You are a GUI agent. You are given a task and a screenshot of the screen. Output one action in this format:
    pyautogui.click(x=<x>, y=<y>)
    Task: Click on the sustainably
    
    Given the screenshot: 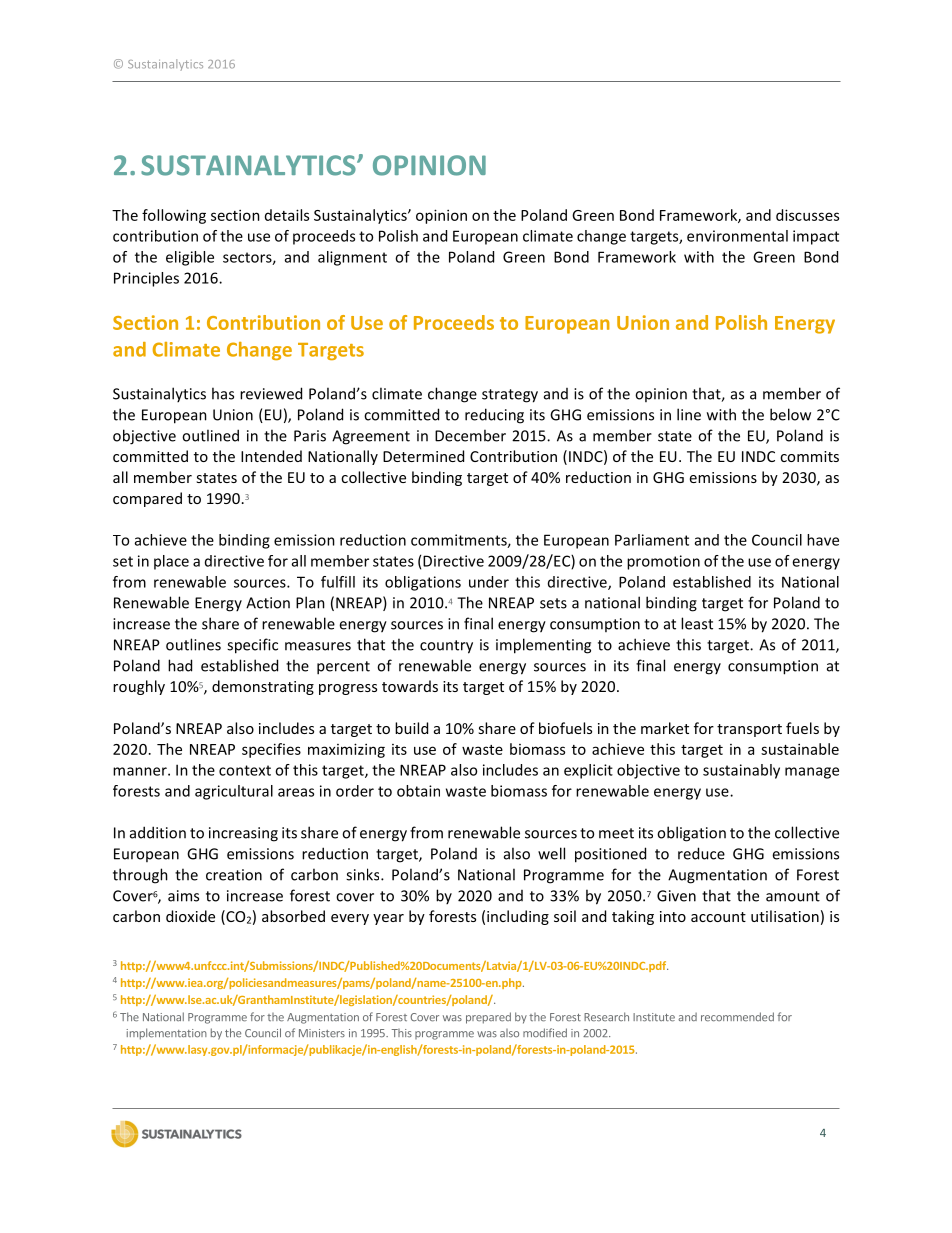 What is the action you would take?
    pyautogui.click(x=741, y=771)
